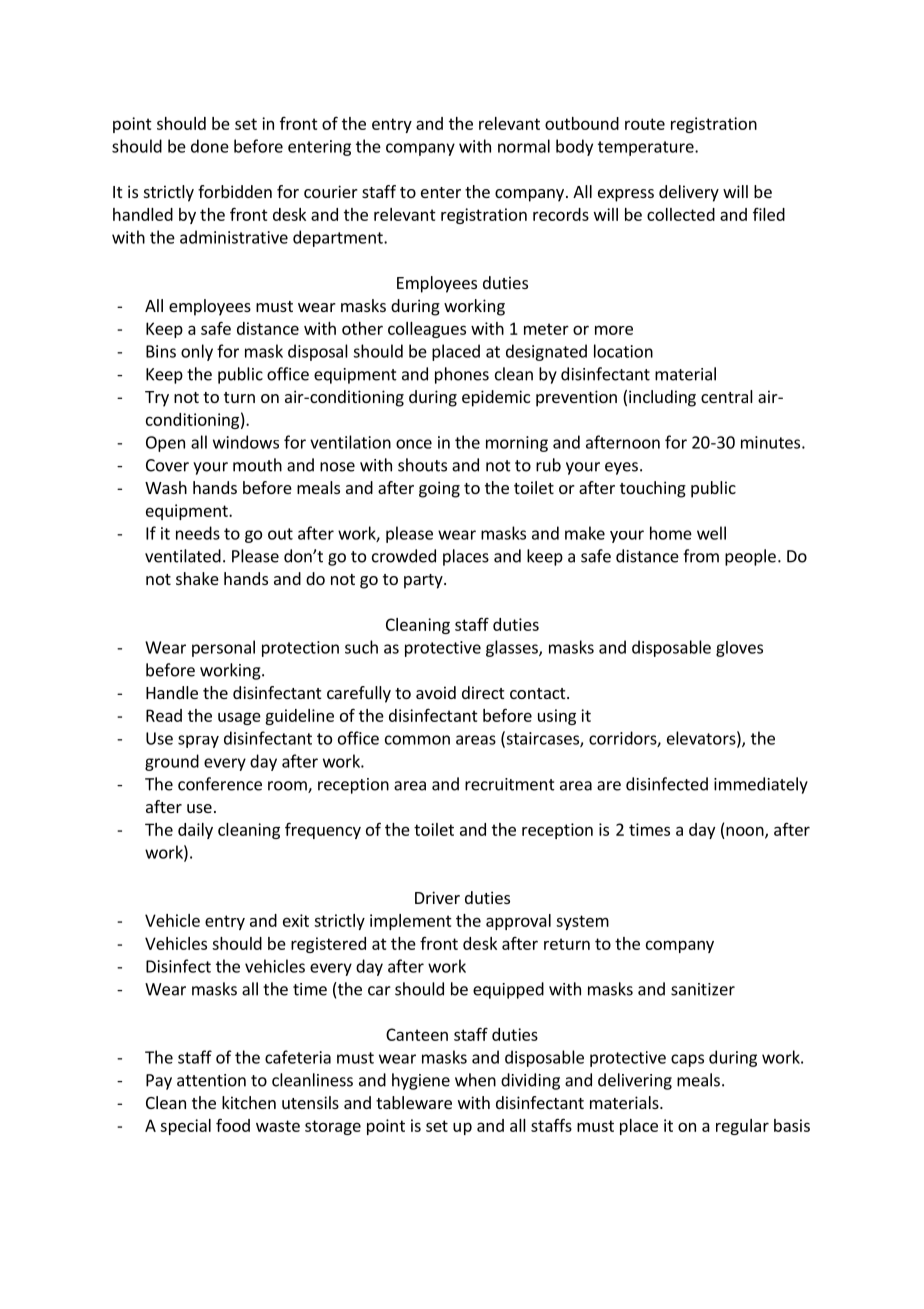 The image size is (924, 1309). I want to click on normal, so click(524, 146).
